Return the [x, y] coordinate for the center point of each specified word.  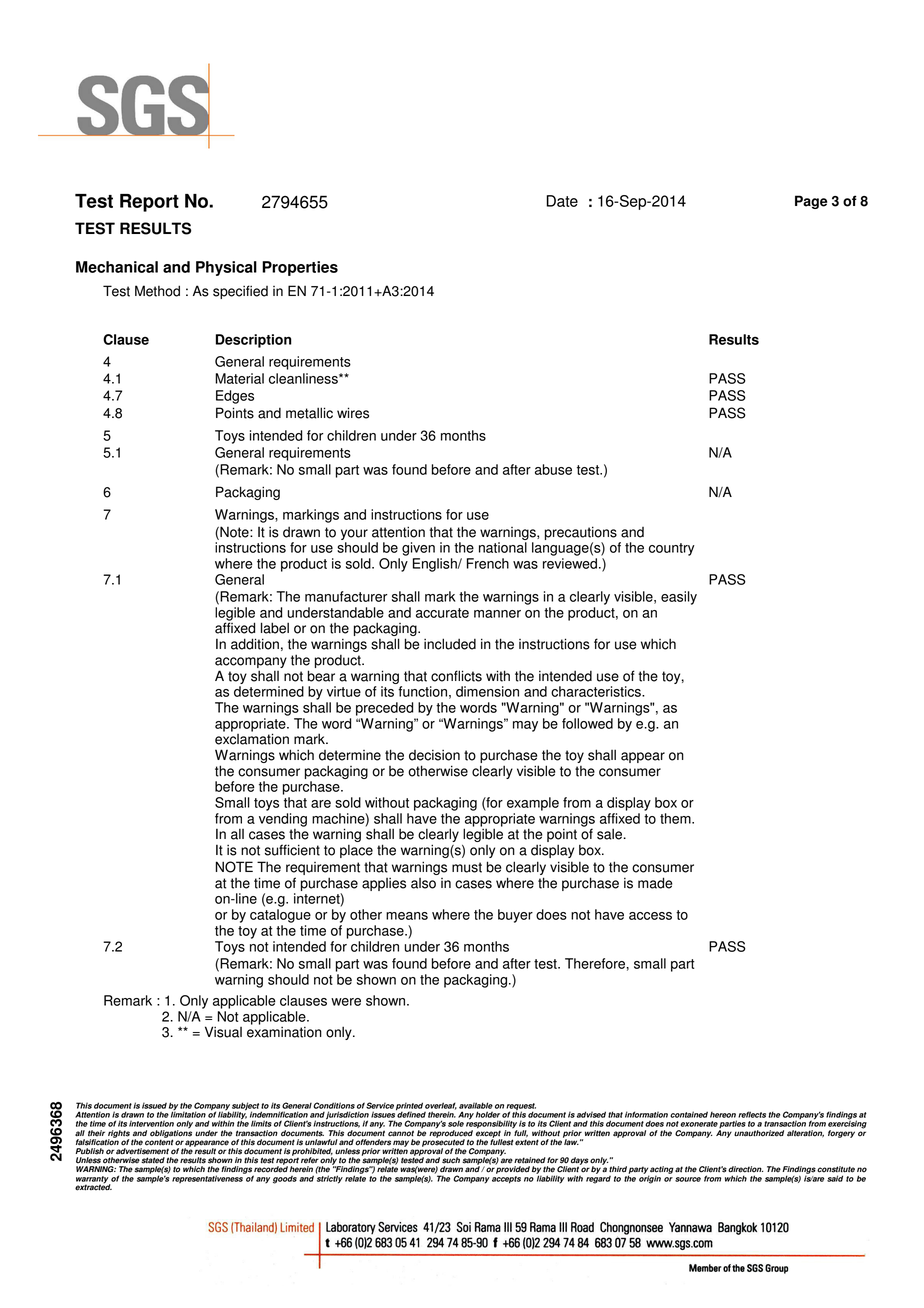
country [672, 549]
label [275, 628]
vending [283, 820]
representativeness [208, 1178]
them [676, 818]
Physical [226, 268]
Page [811, 202]
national [503, 547]
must [467, 867]
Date [562, 201]
